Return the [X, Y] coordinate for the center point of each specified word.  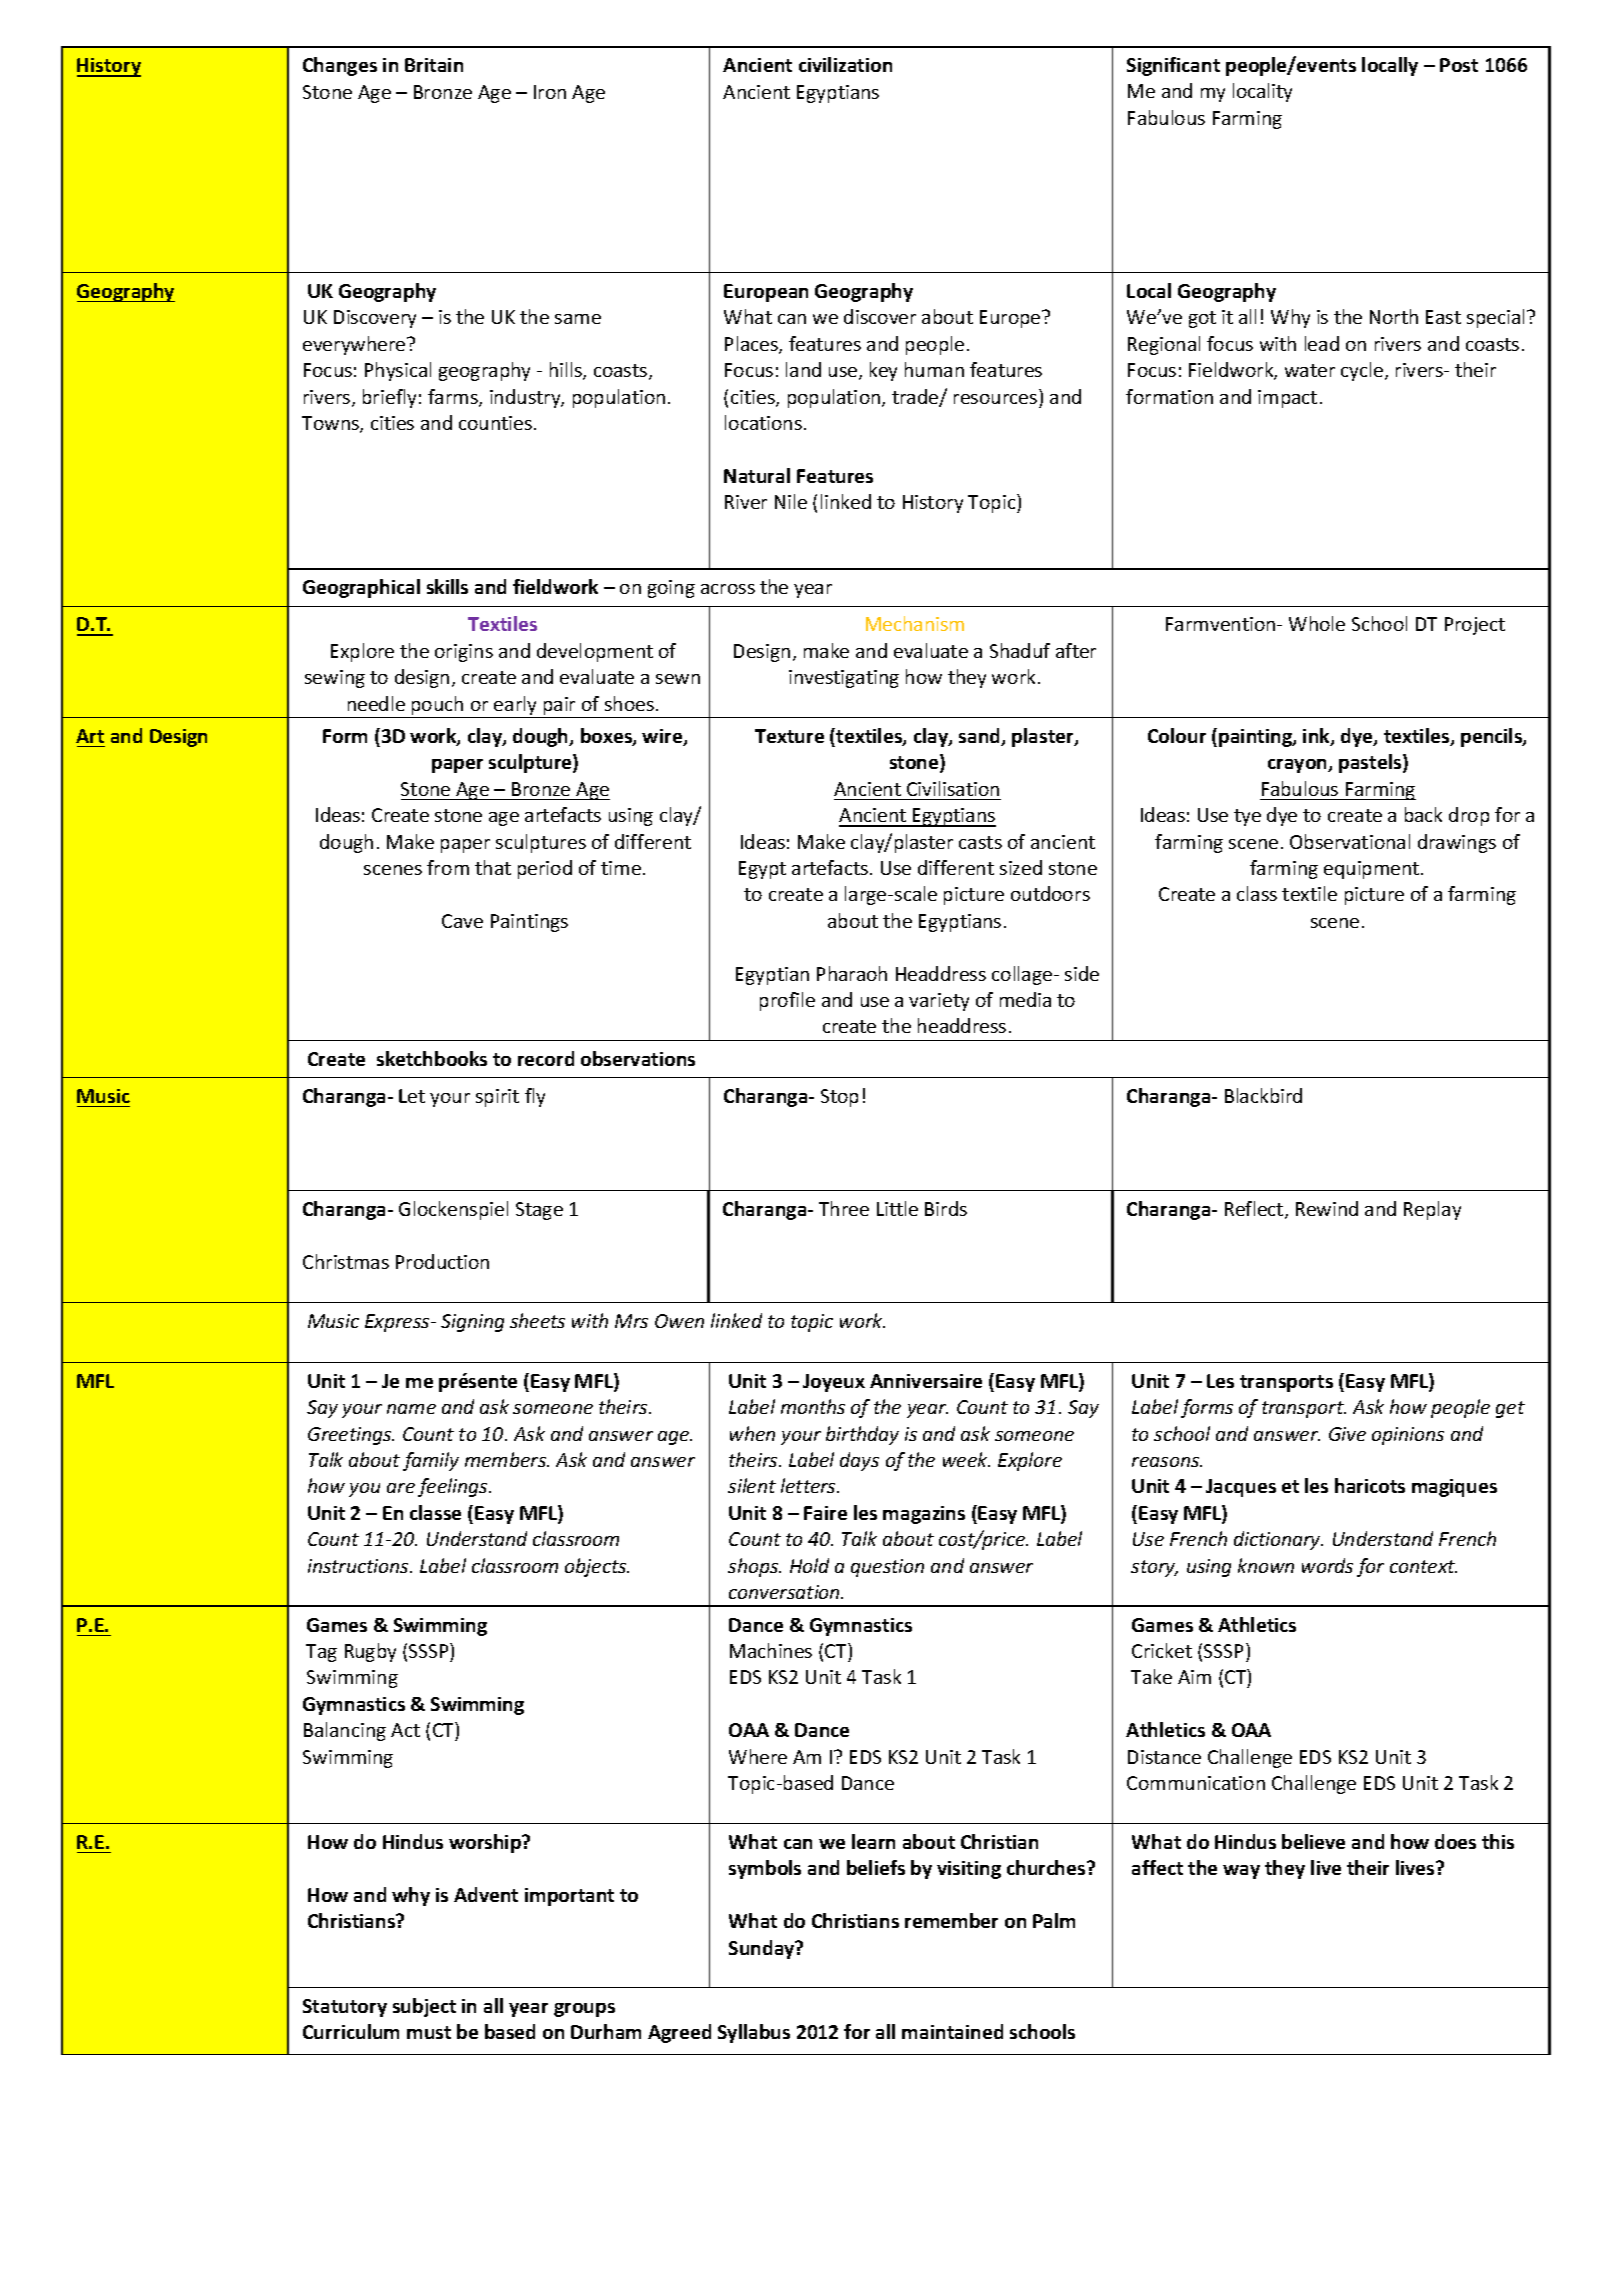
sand [981, 737]
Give [1347, 1434]
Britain [434, 65]
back [1423, 814]
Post [1459, 65]
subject [424, 2007]
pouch [437, 705]
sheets [537, 1320]
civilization [845, 64]
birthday [862, 1435]
